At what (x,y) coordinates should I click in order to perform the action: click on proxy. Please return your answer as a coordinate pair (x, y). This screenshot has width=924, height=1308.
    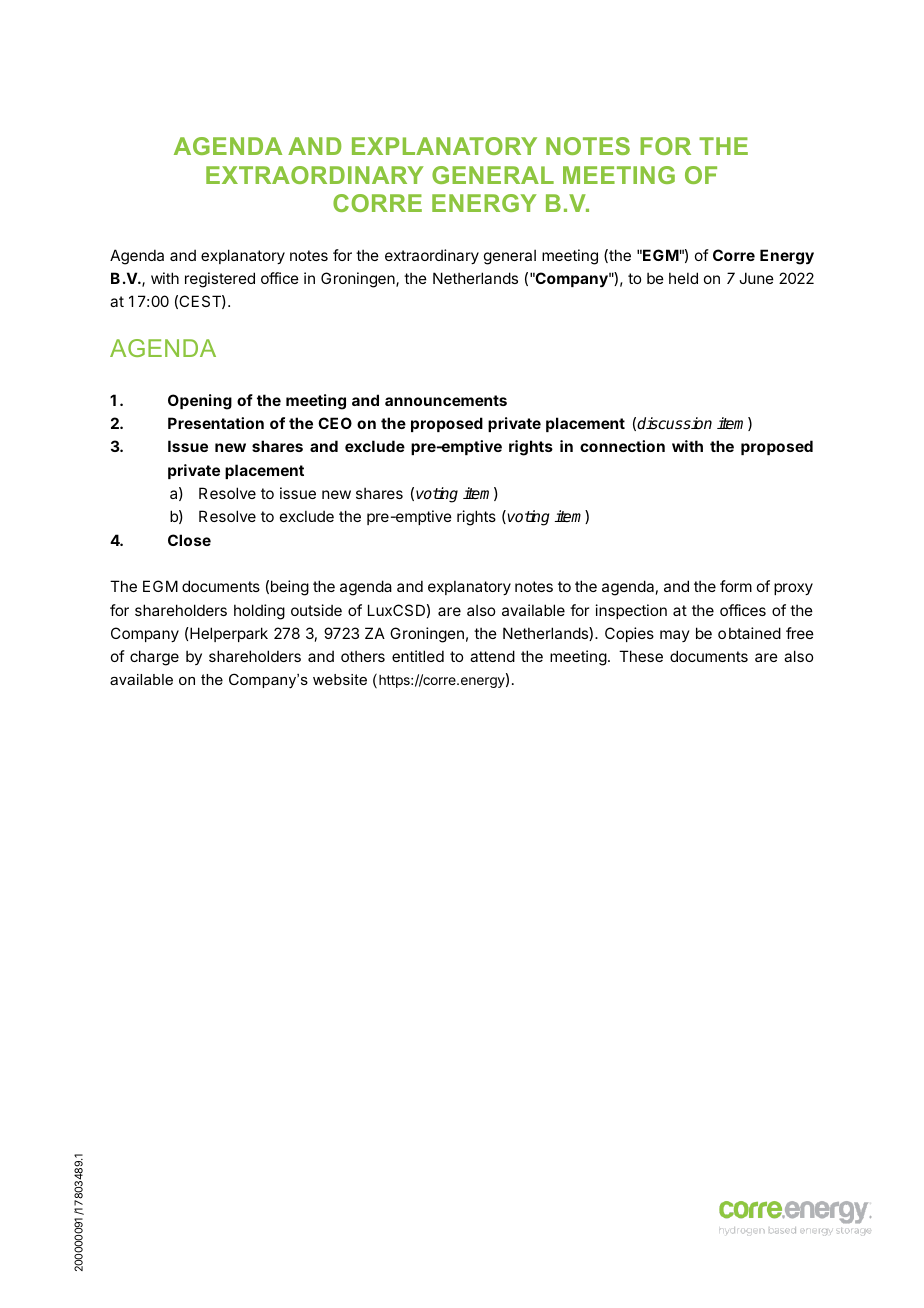
    Looking at the image, I should click on (793, 589).
